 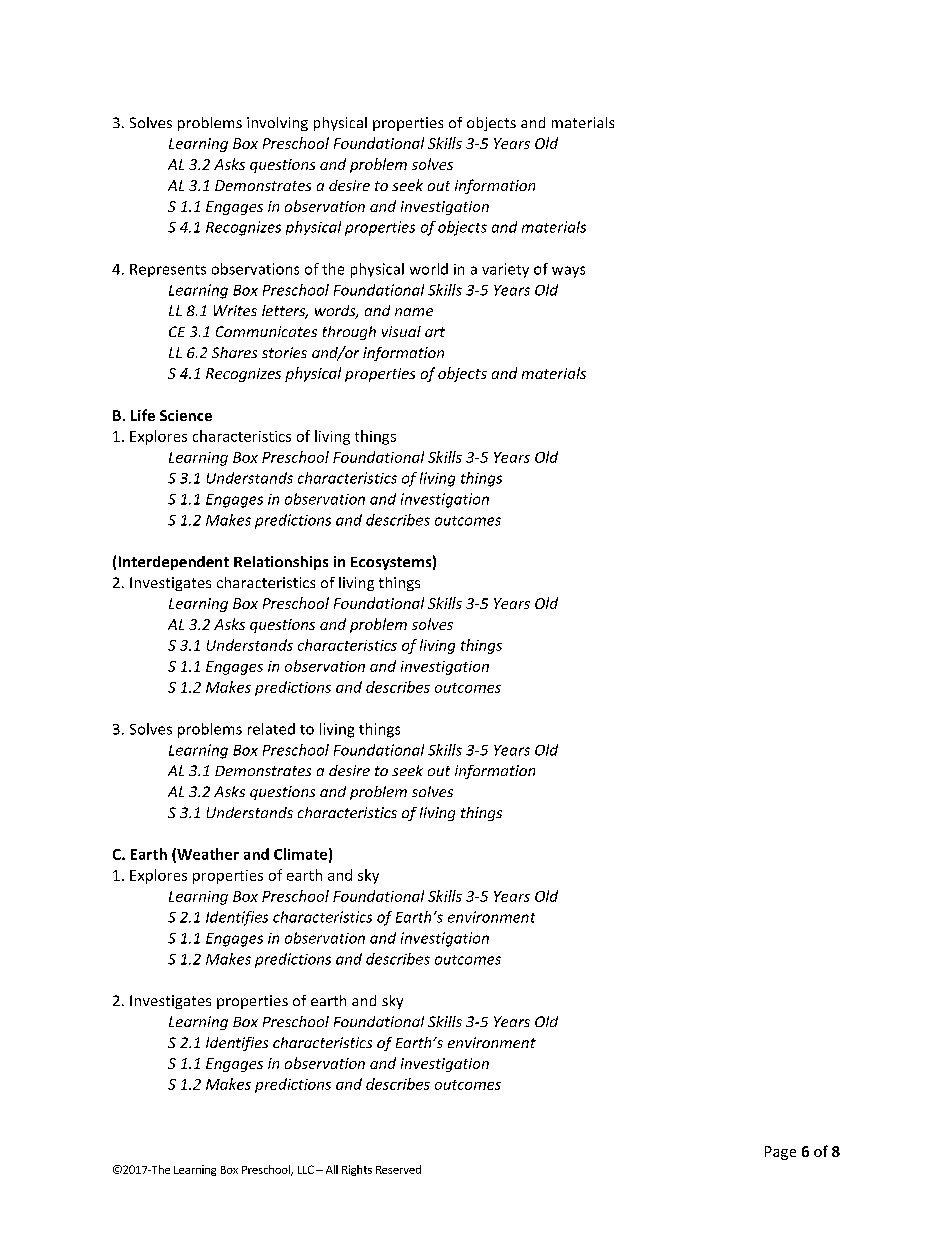 What do you see at coordinates (174, 563) in the image?
I see `Interdependent` at bounding box center [174, 563].
